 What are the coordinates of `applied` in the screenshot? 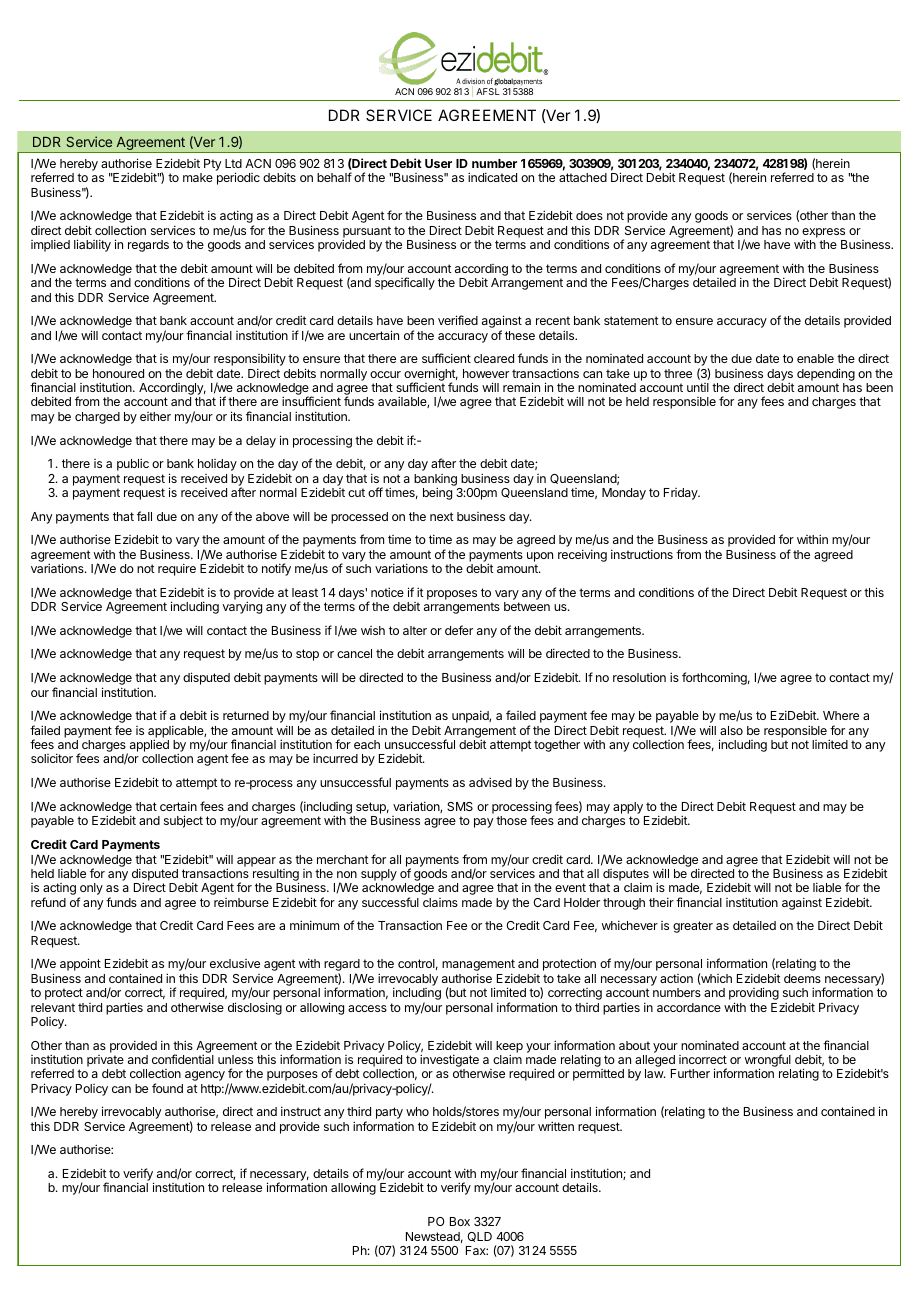 It's located at (148, 746).
